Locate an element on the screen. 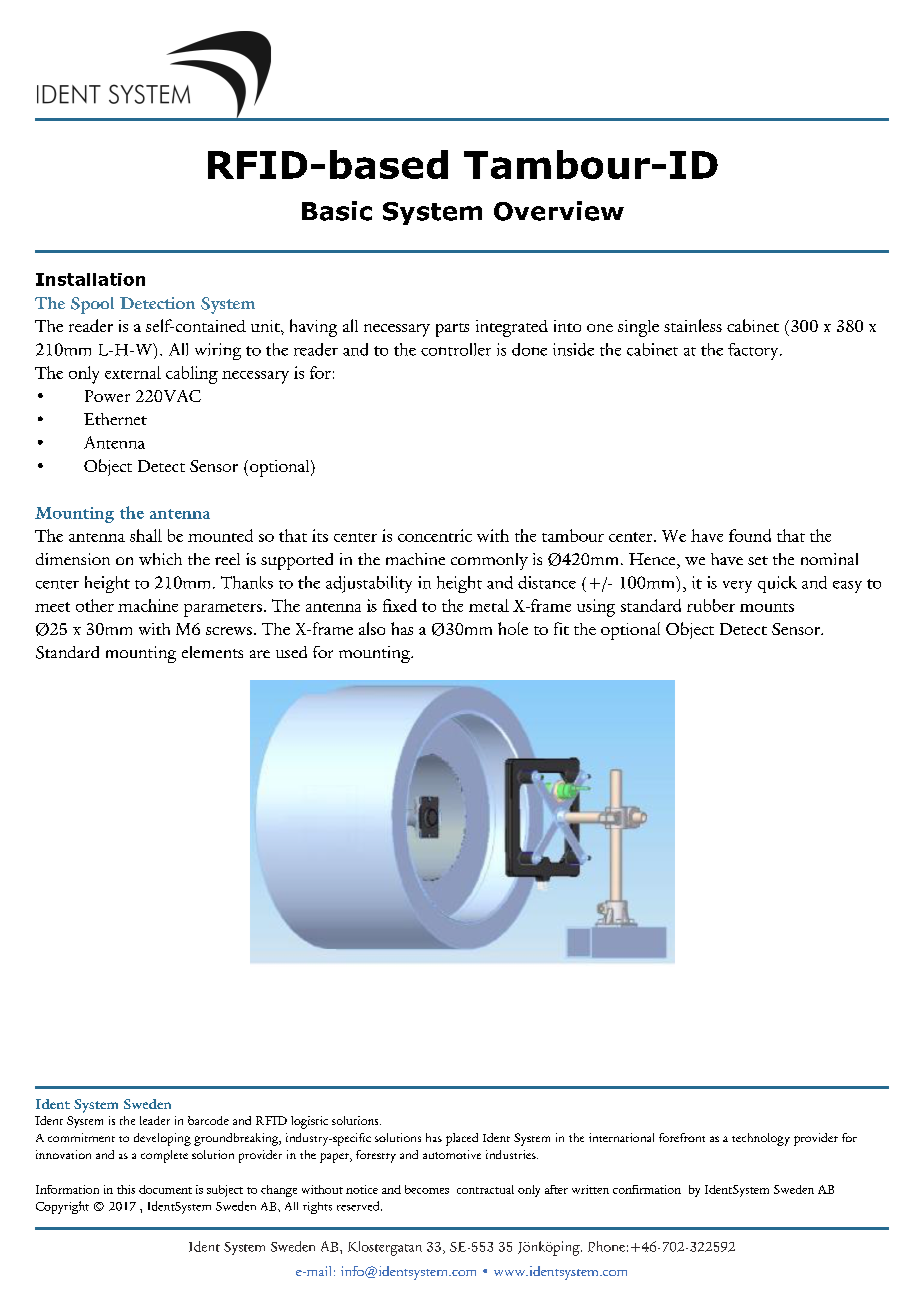  technology is located at coordinates (761, 1139).
